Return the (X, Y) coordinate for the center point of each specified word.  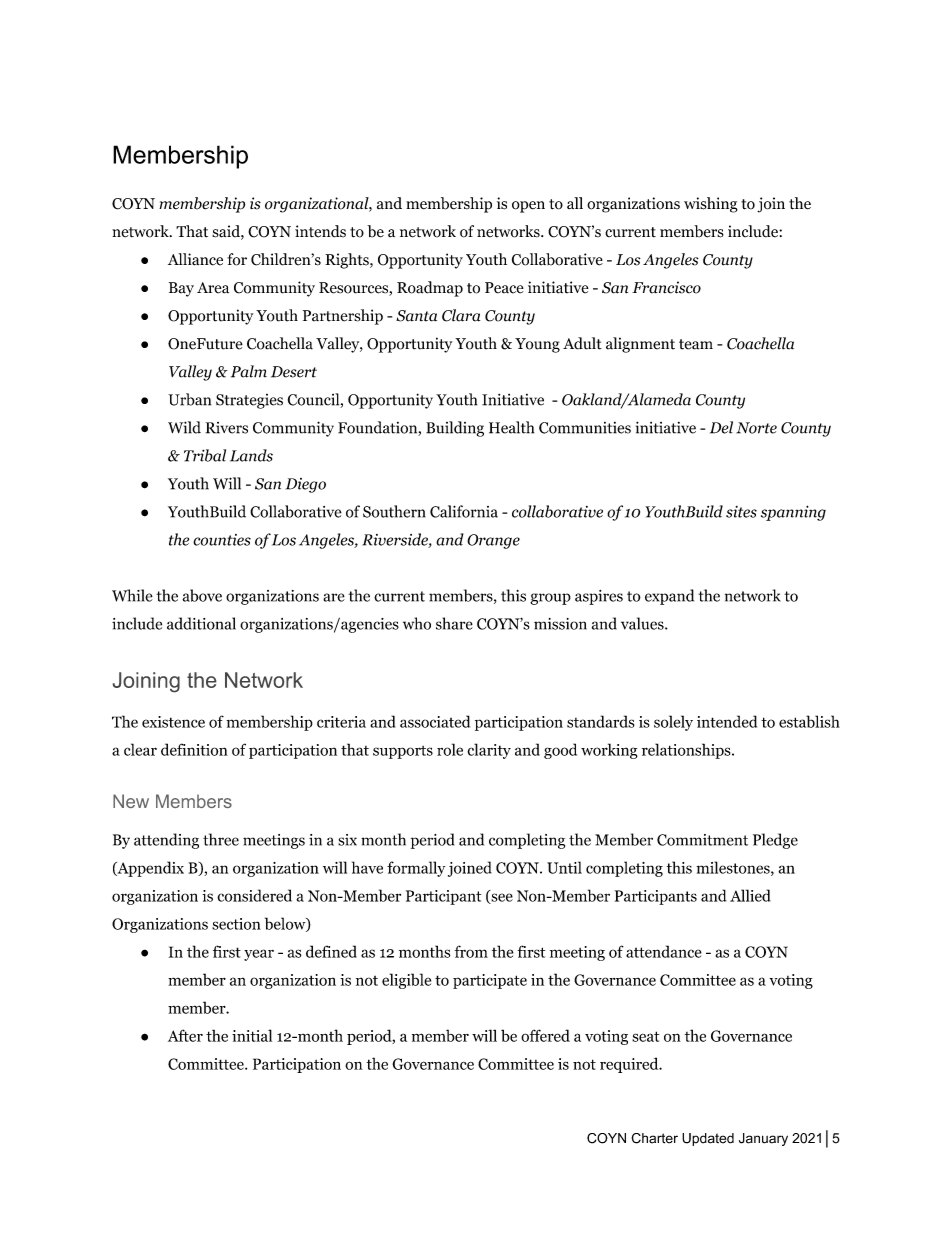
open (528, 207)
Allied (750, 895)
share (454, 623)
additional (201, 623)
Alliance (195, 259)
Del (721, 427)
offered (545, 1035)
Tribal (205, 455)
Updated (708, 1139)
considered (254, 895)
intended (727, 721)
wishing (711, 205)
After (185, 1035)
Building (455, 429)
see (501, 898)
